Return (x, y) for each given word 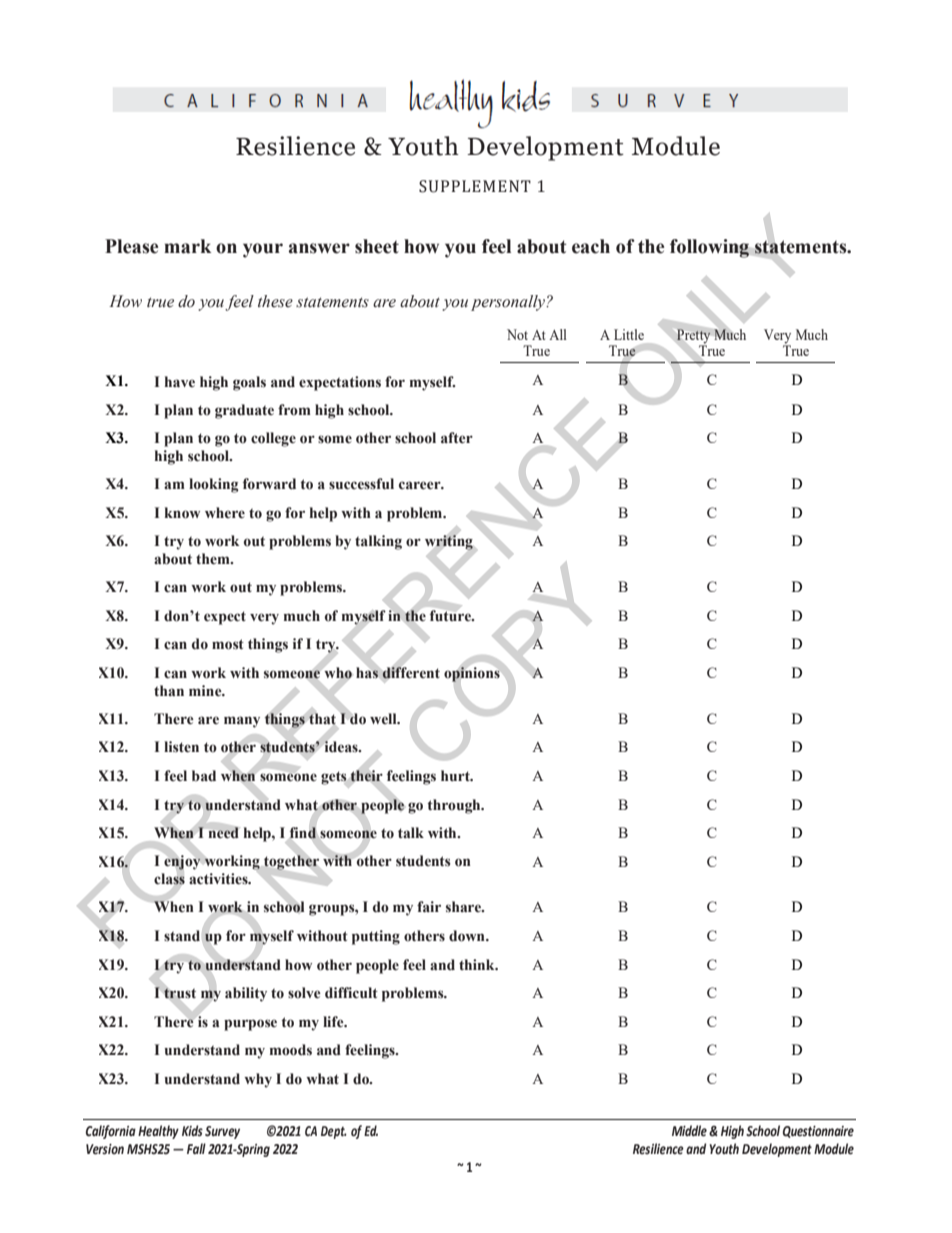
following (710, 248)
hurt (456, 775)
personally (509, 303)
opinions (472, 674)
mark (187, 246)
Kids (192, 1131)
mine (206, 691)
